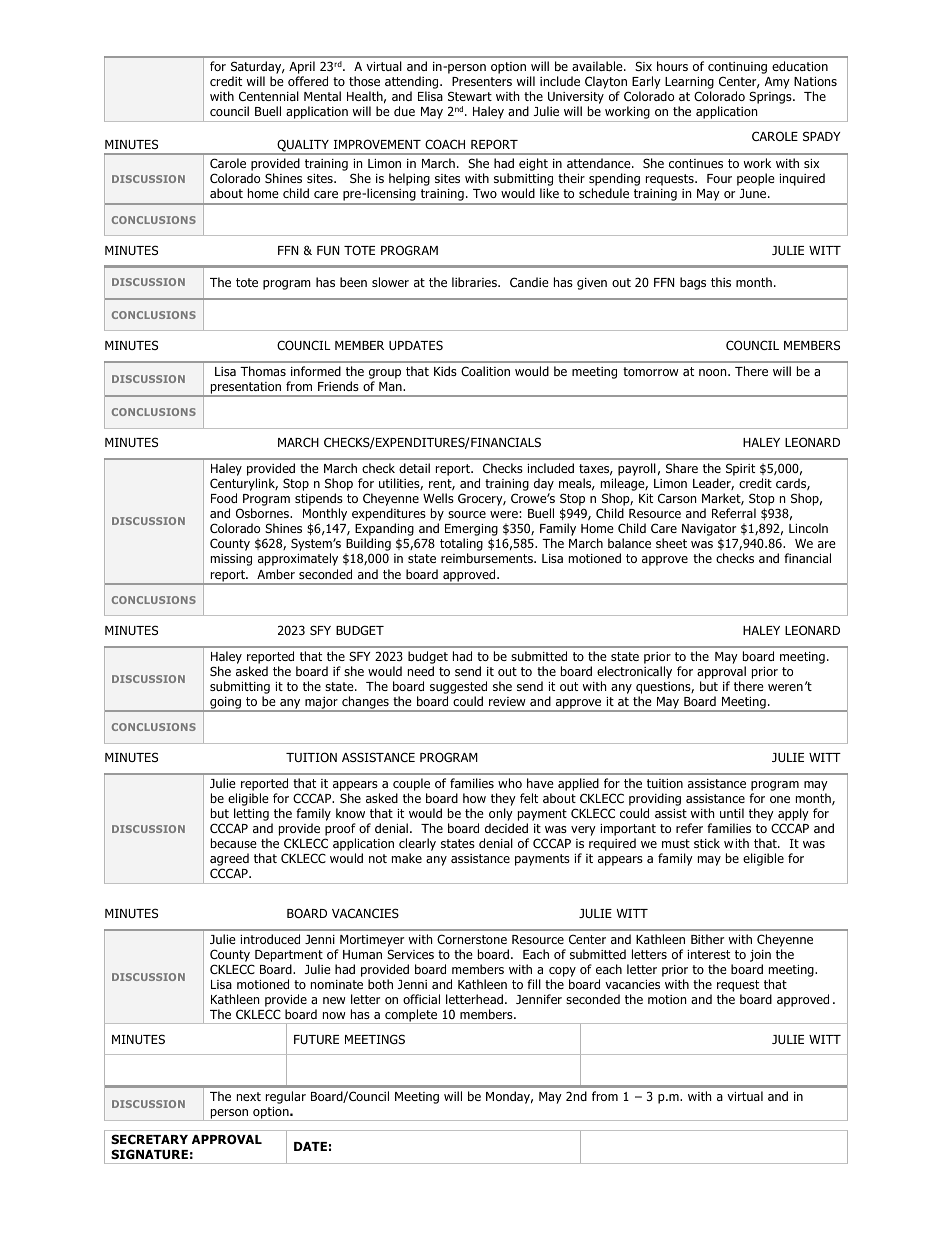 The width and height of the image is (952, 1233). I want to click on reimbursements, so click(488, 558).
